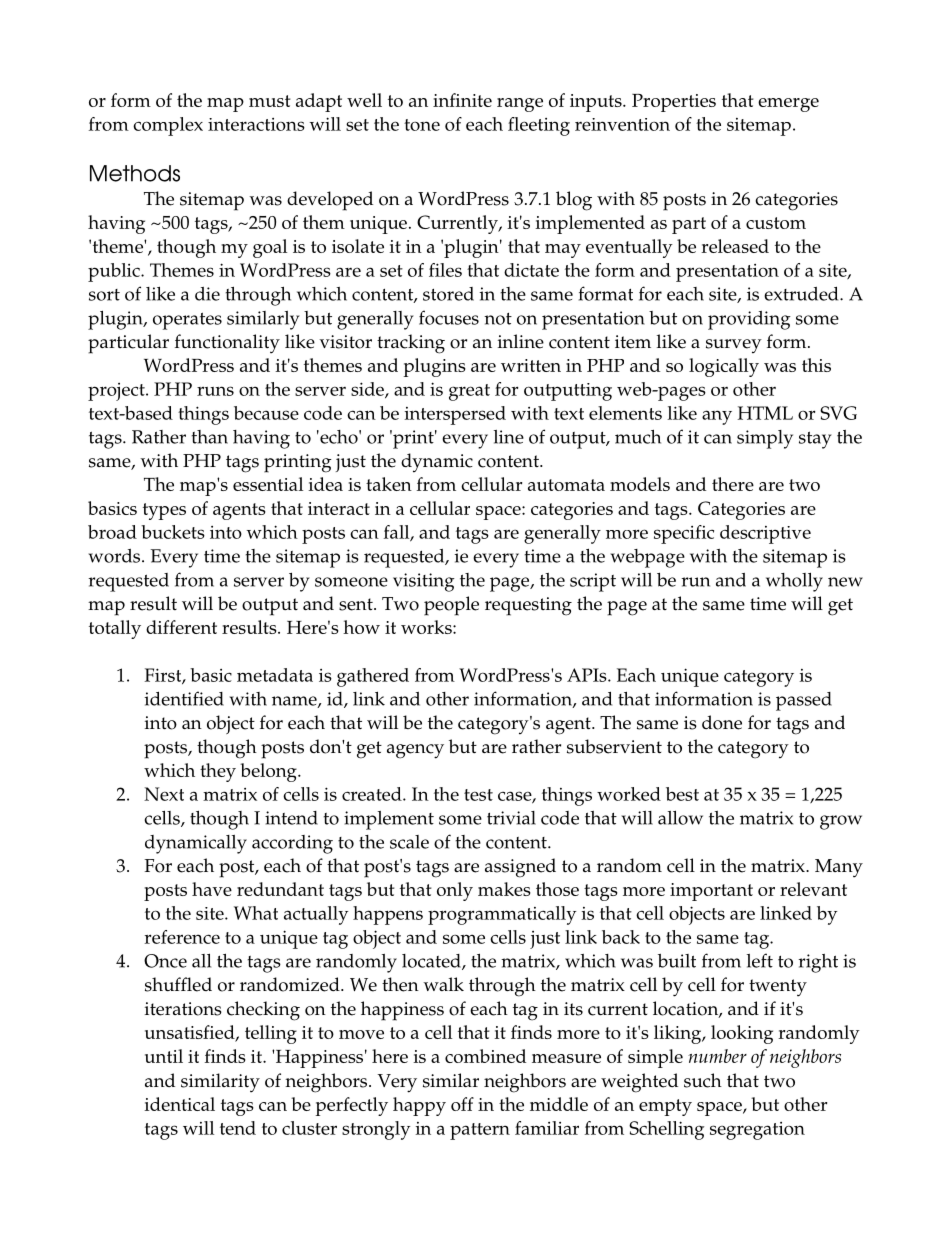 Image resolution: width=952 pixels, height=1233 pixels. What do you see at coordinates (209, 437) in the screenshot?
I see `than` at bounding box center [209, 437].
